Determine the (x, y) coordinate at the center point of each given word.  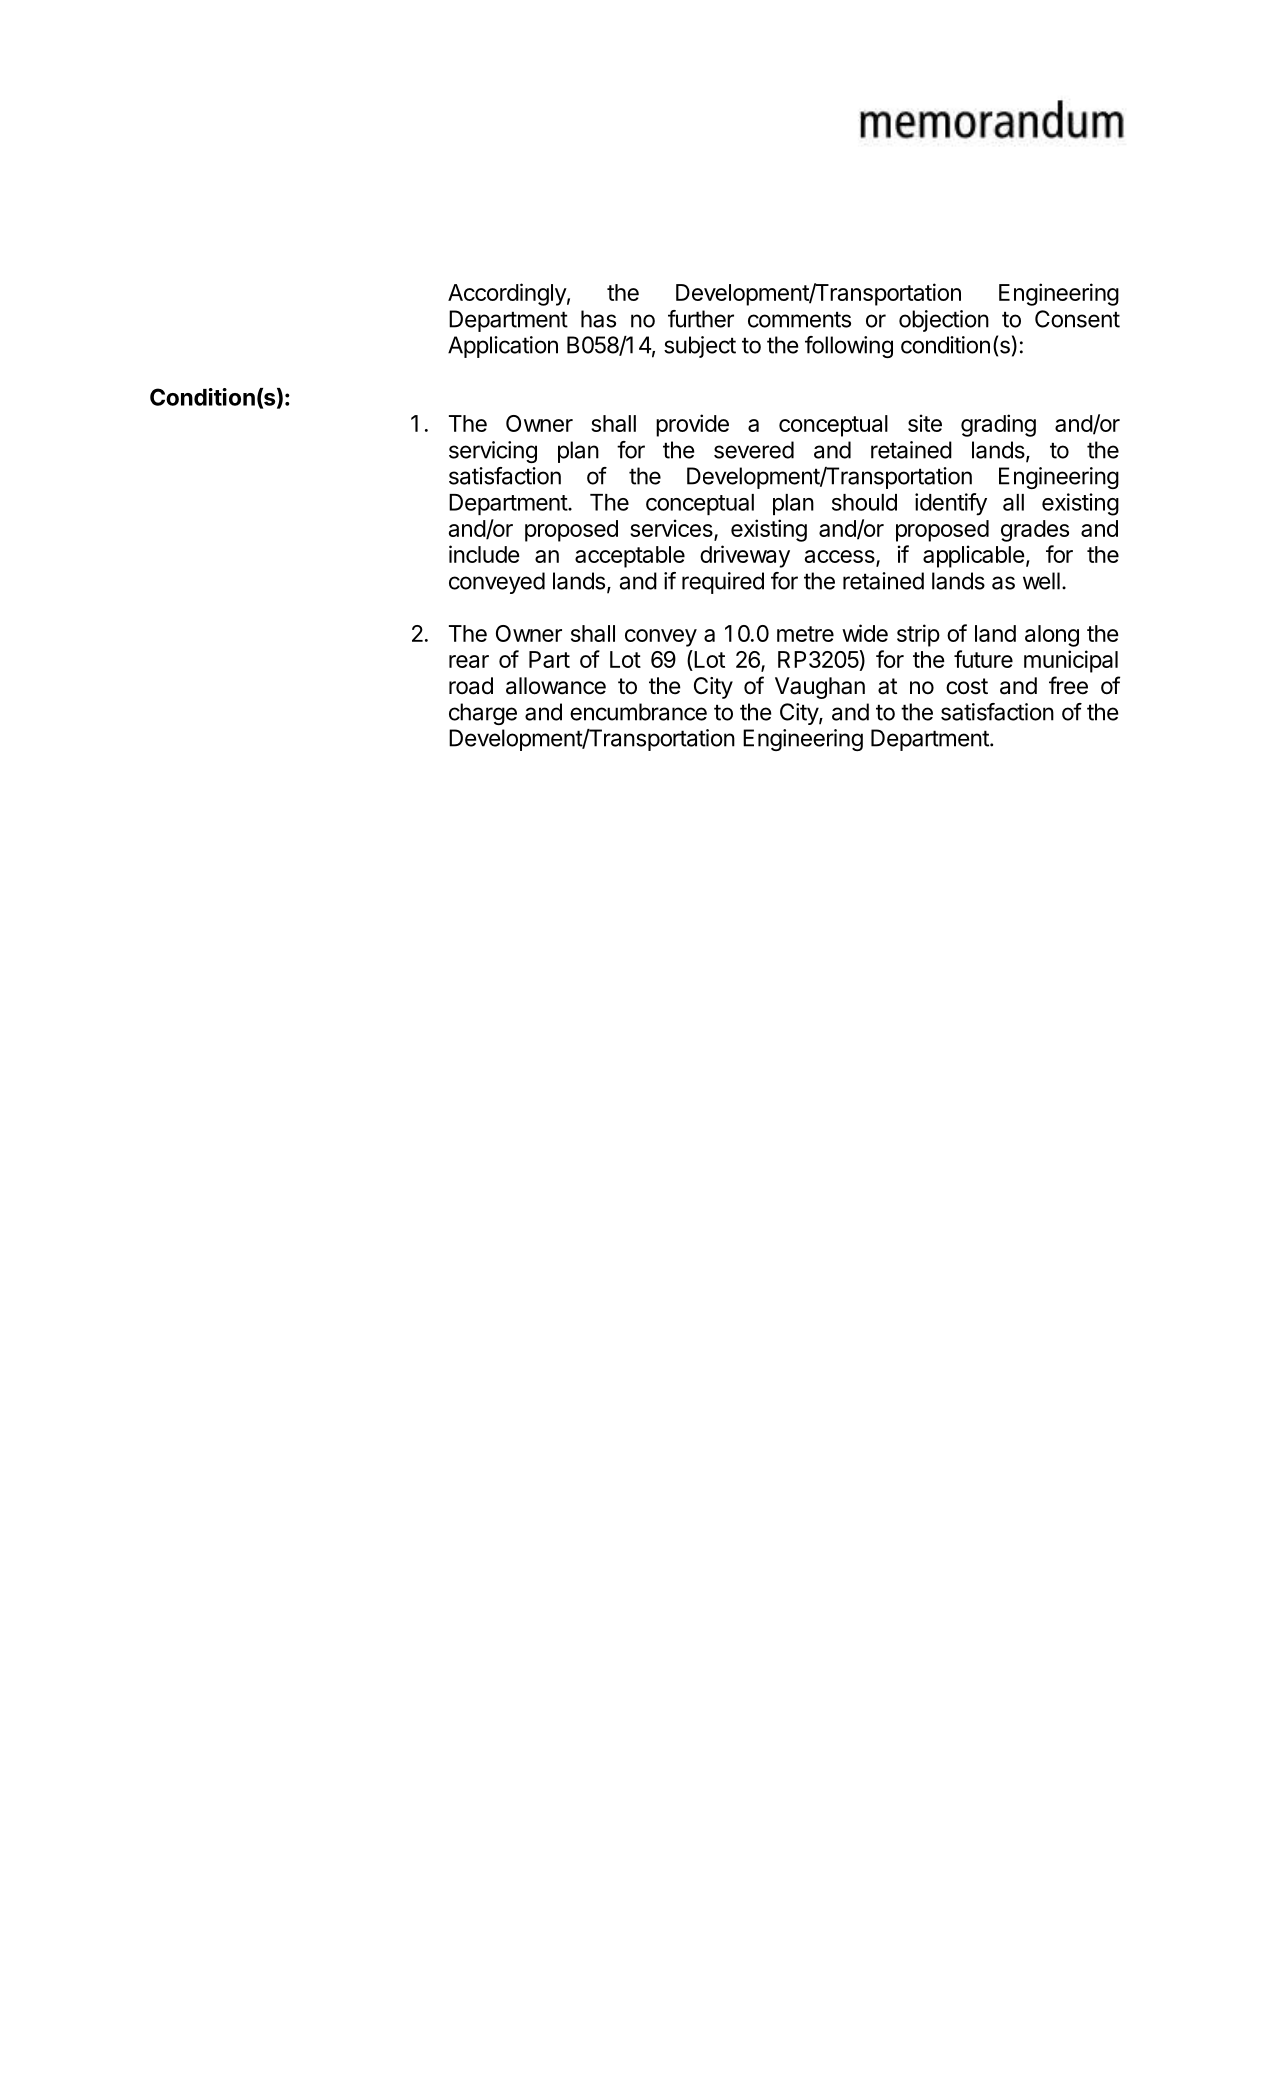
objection (944, 321)
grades (1035, 531)
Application (503, 347)
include (484, 554)
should (864, 502)
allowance (556, 686)
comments (799, 319)
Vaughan (820, 688)
